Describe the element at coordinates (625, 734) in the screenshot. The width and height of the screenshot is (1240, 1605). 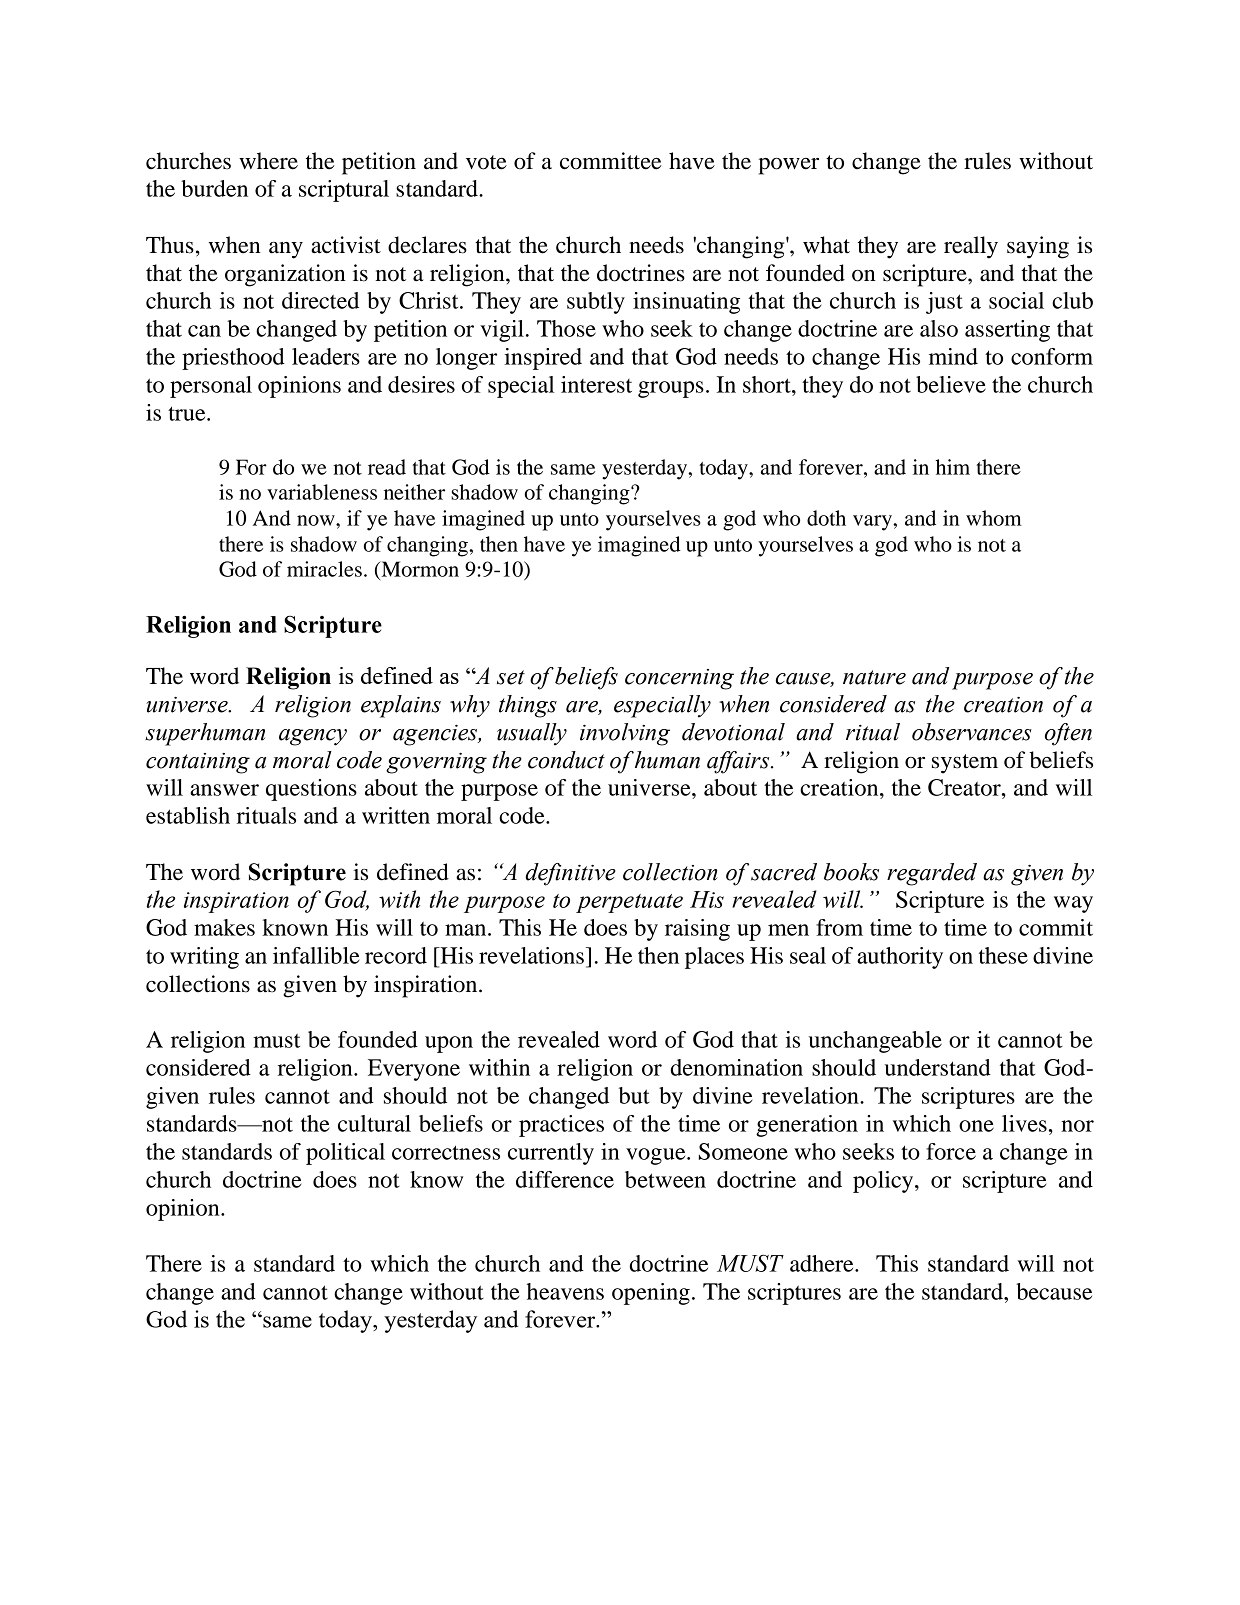
I see `involving` at that location.
